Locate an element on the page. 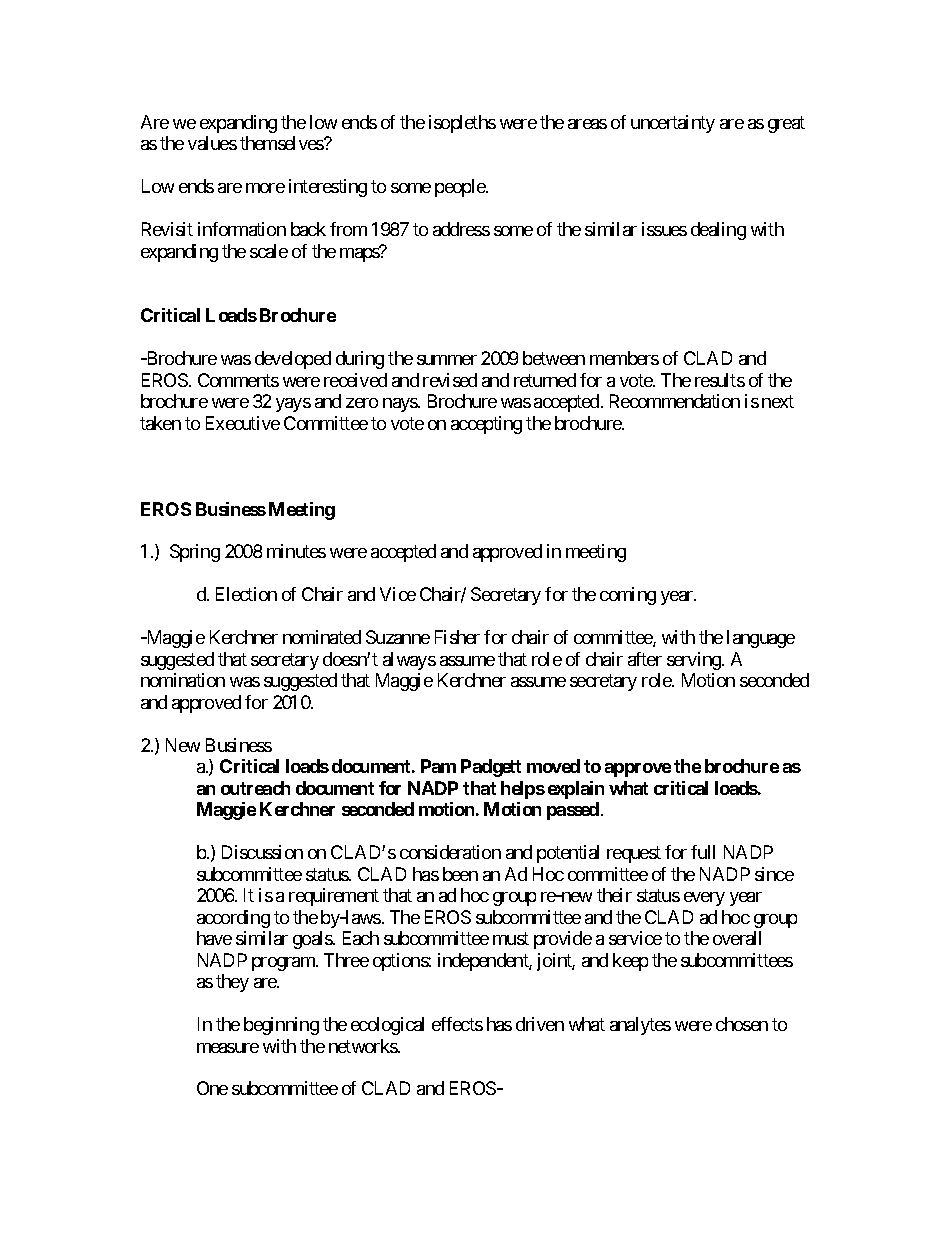 Image resolution: width=952 pixels, height=1233 pixels. uncertainty is located at coordinates (673, 124).
